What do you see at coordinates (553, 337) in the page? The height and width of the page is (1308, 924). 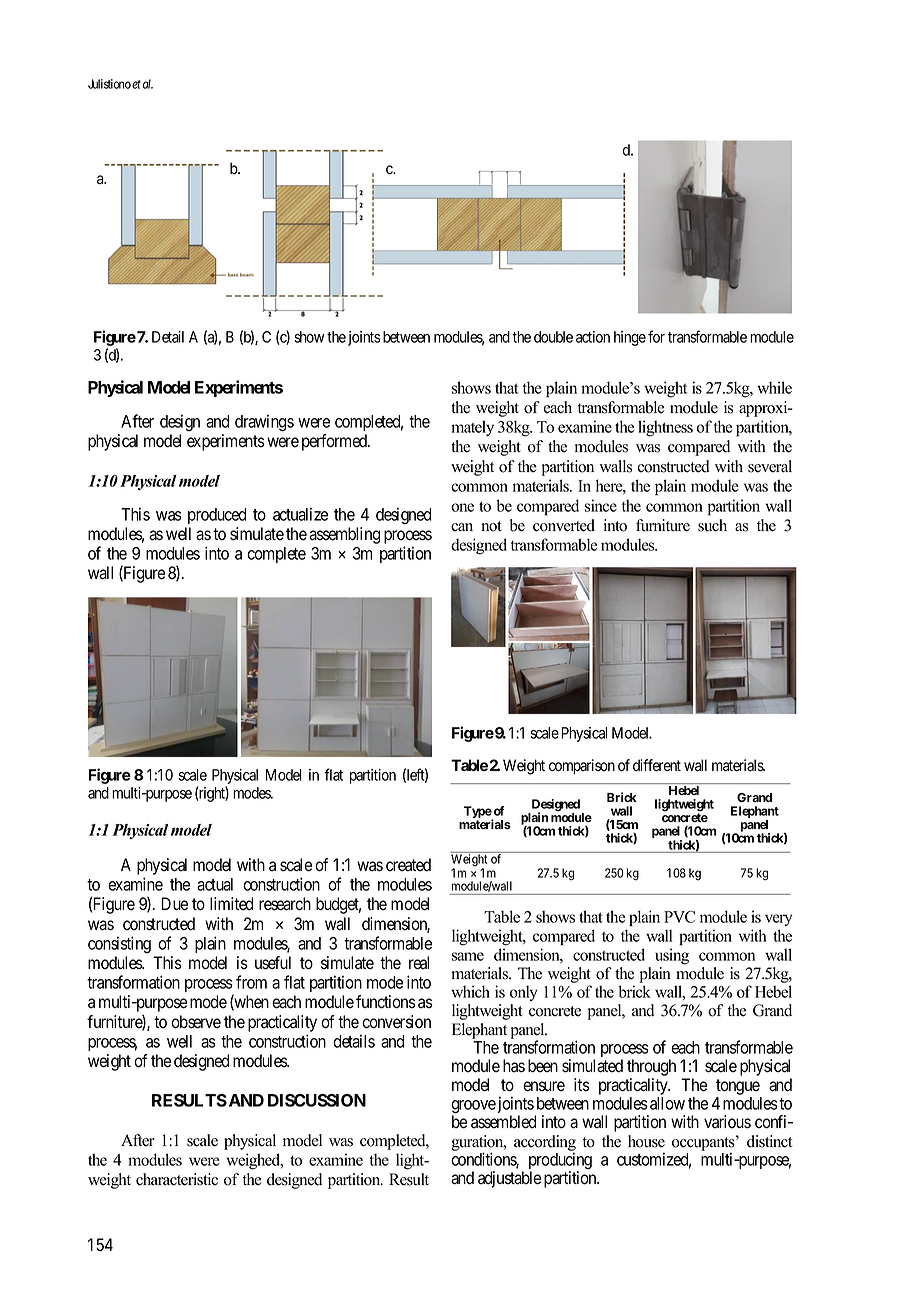 I see `double` at bounding box center [553, 337].
